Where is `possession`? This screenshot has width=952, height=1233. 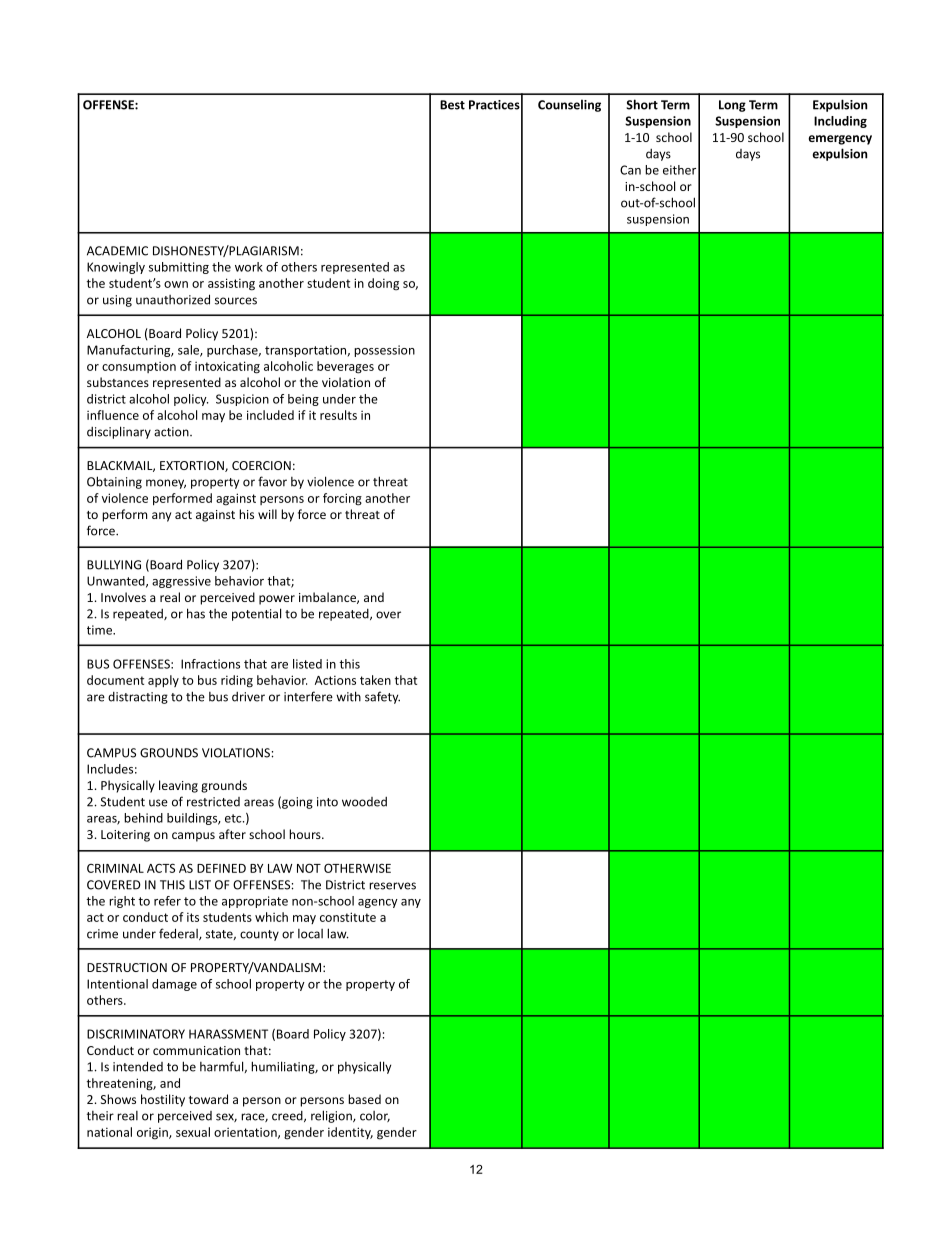 possession is located at coordinates (384, 351).
